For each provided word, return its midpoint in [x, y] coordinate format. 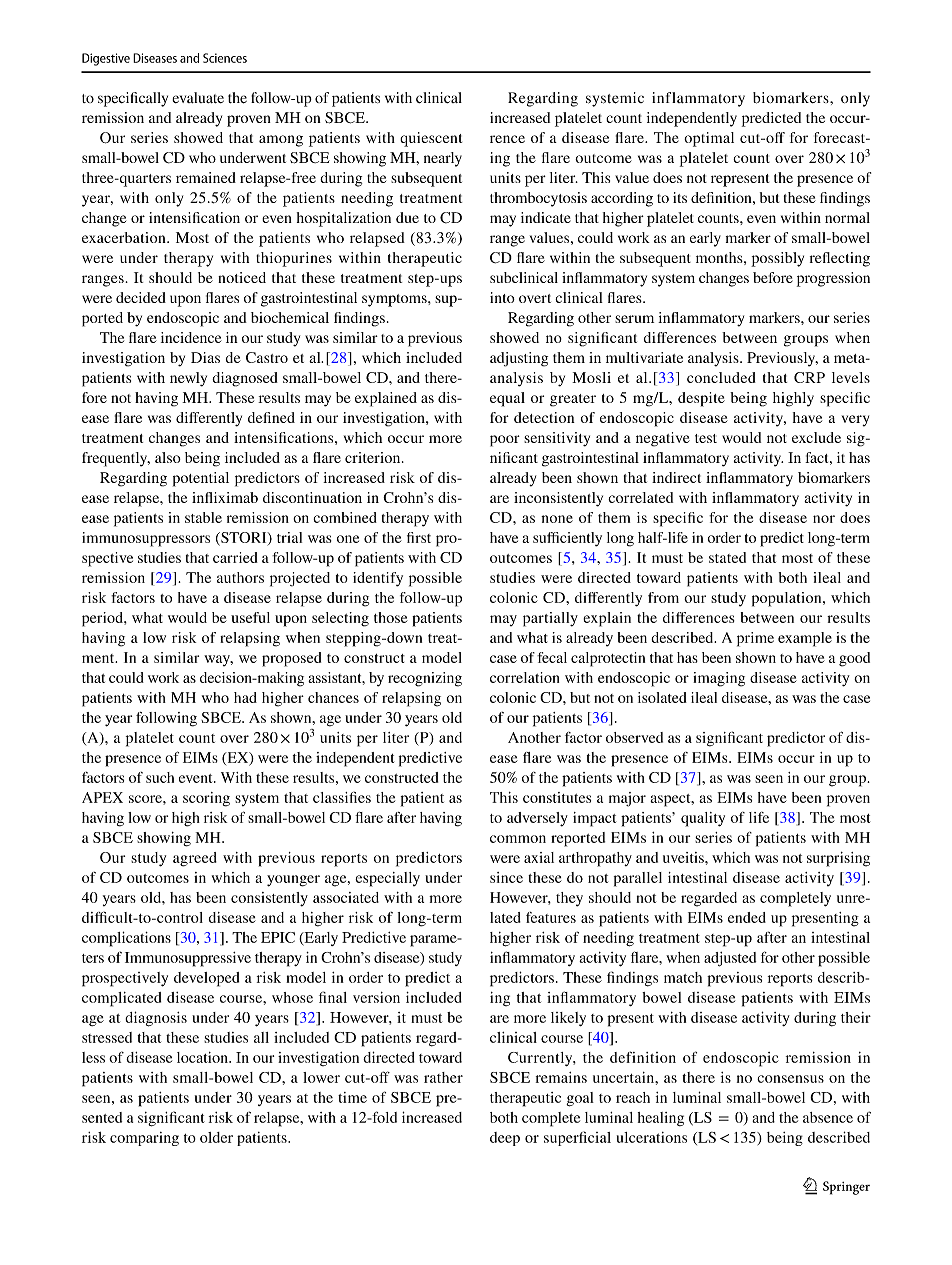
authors [240, 577]
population [788, 599]
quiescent [431, 139]
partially [550, 619]
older [216, 1137]
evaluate [198, 97]
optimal [709, 139]
